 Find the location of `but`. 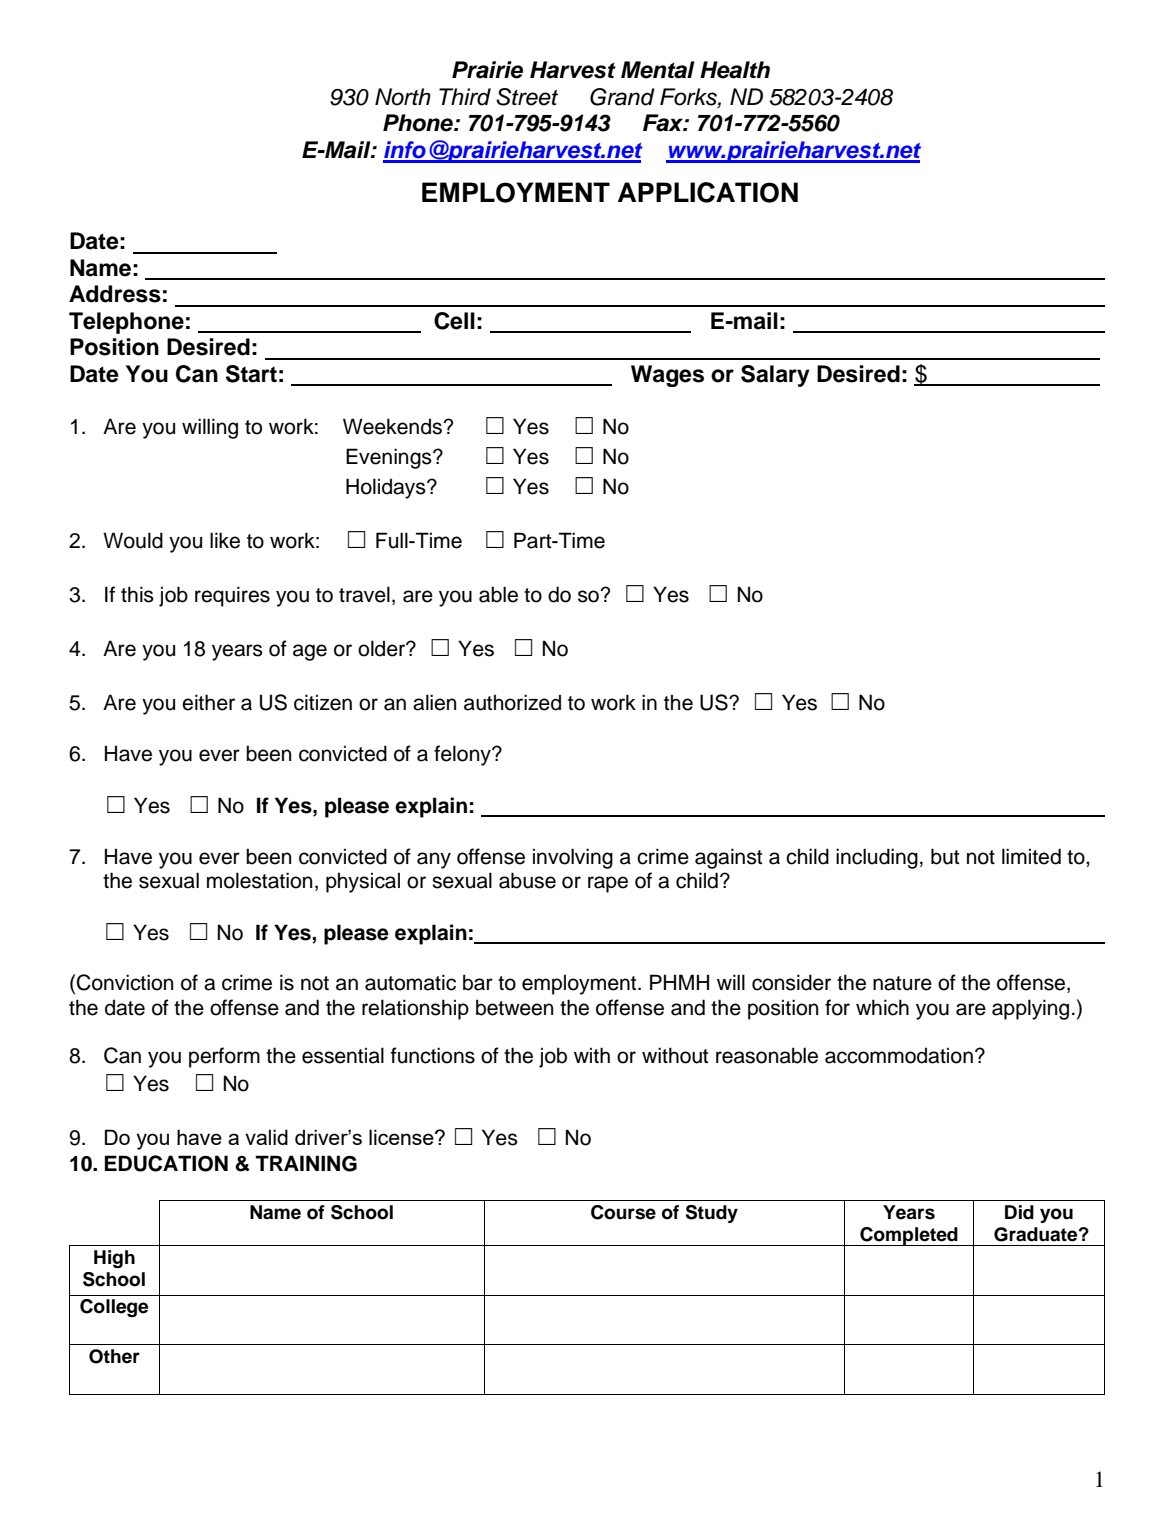

but is located at coordinates (945, 856).
